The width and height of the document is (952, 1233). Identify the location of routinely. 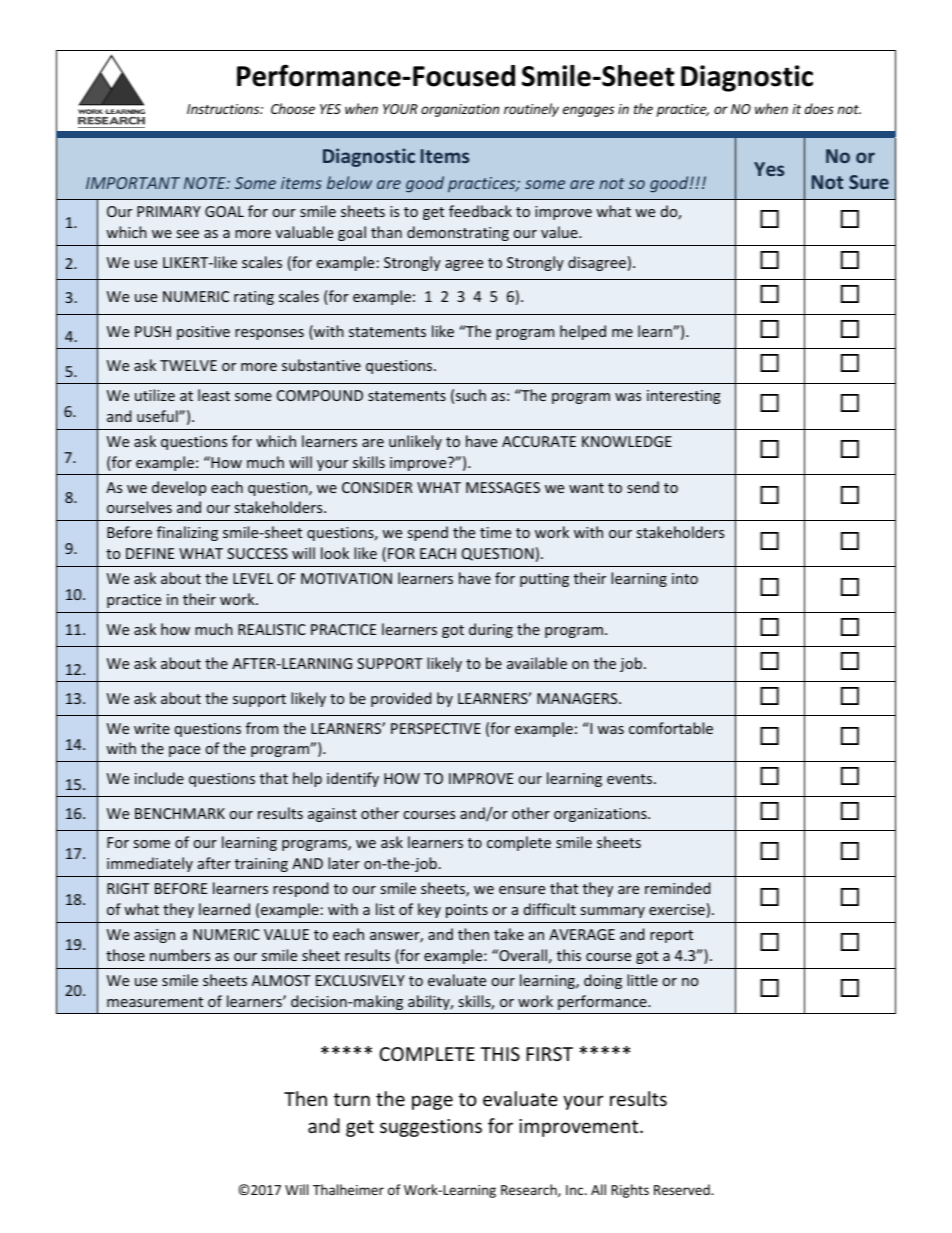
(531, 110).
